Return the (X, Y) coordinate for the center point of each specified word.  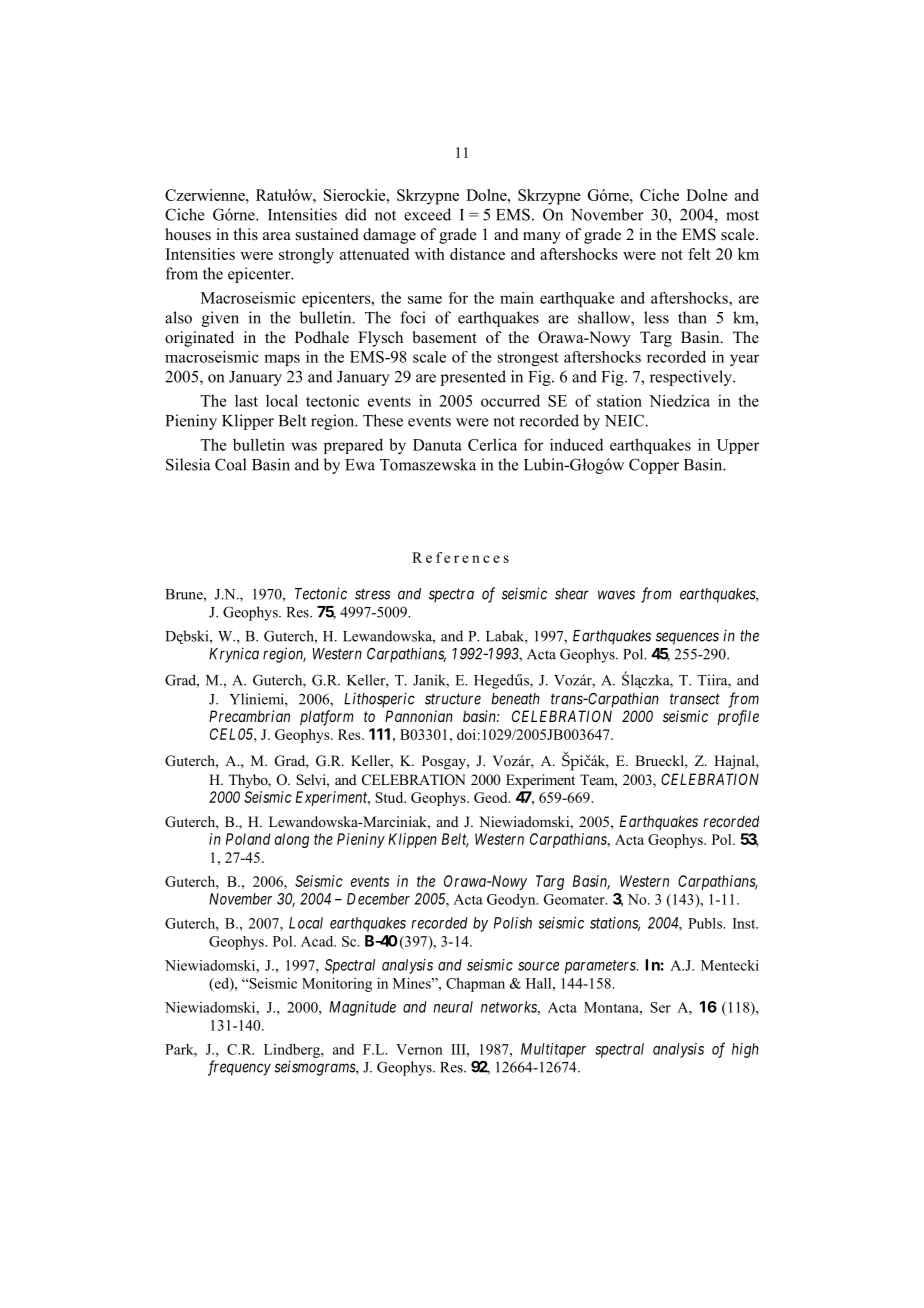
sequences (687, 638)
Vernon (419, 1049)
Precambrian (249, 716)
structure (453, 699)
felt (699, 254)
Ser (660, 1007)
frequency (239, 1068)
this (245, 234)
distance (477, 254)
